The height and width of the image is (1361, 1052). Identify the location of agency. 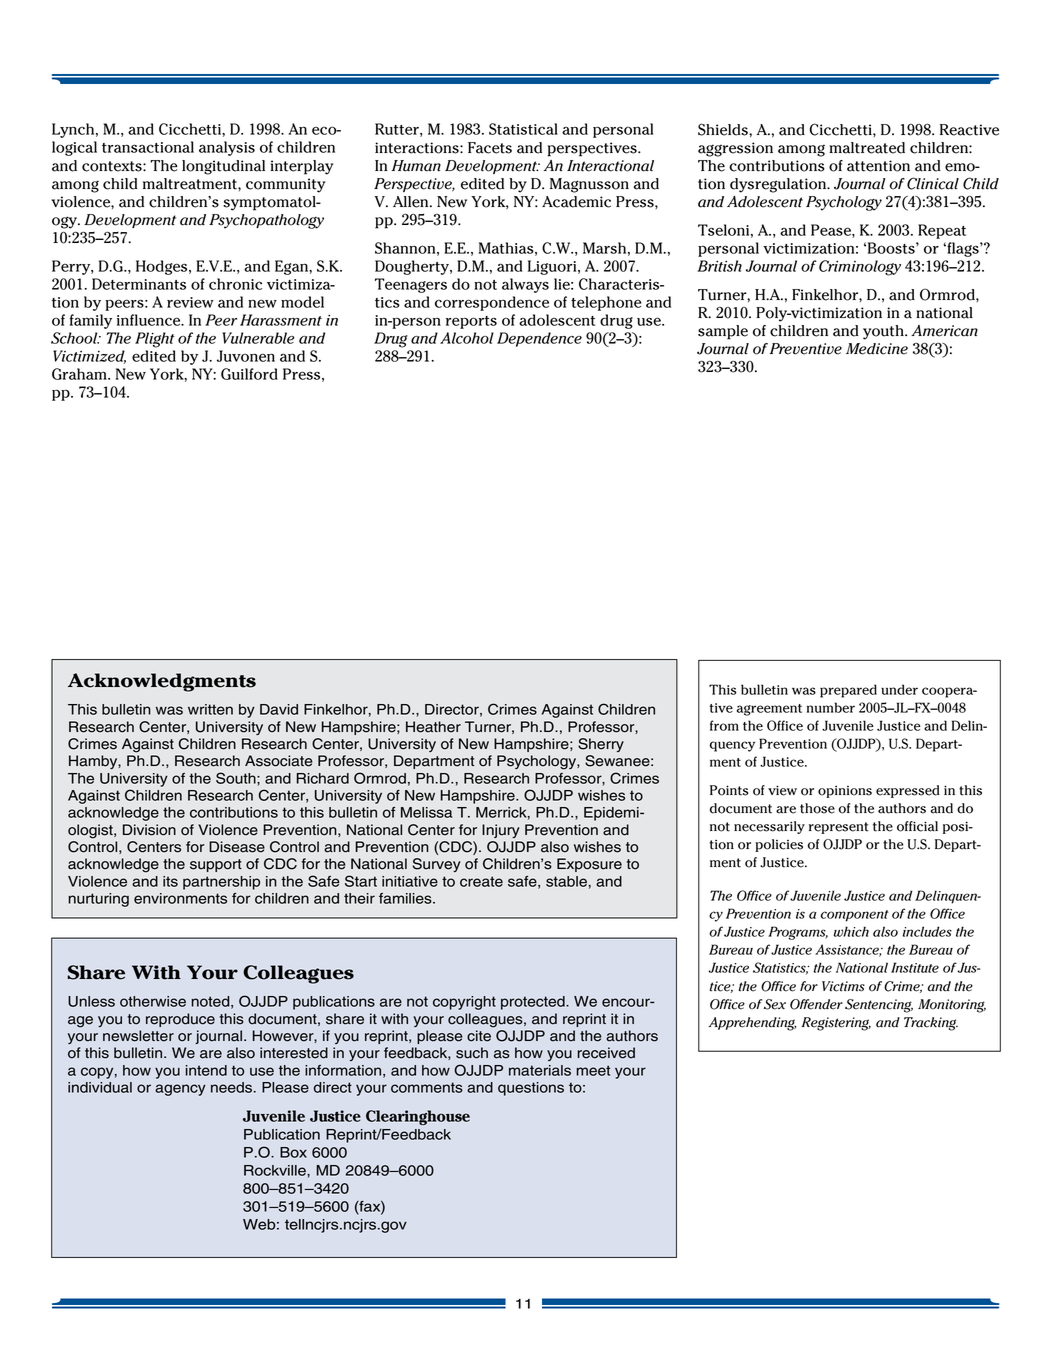
(180, 1090).
